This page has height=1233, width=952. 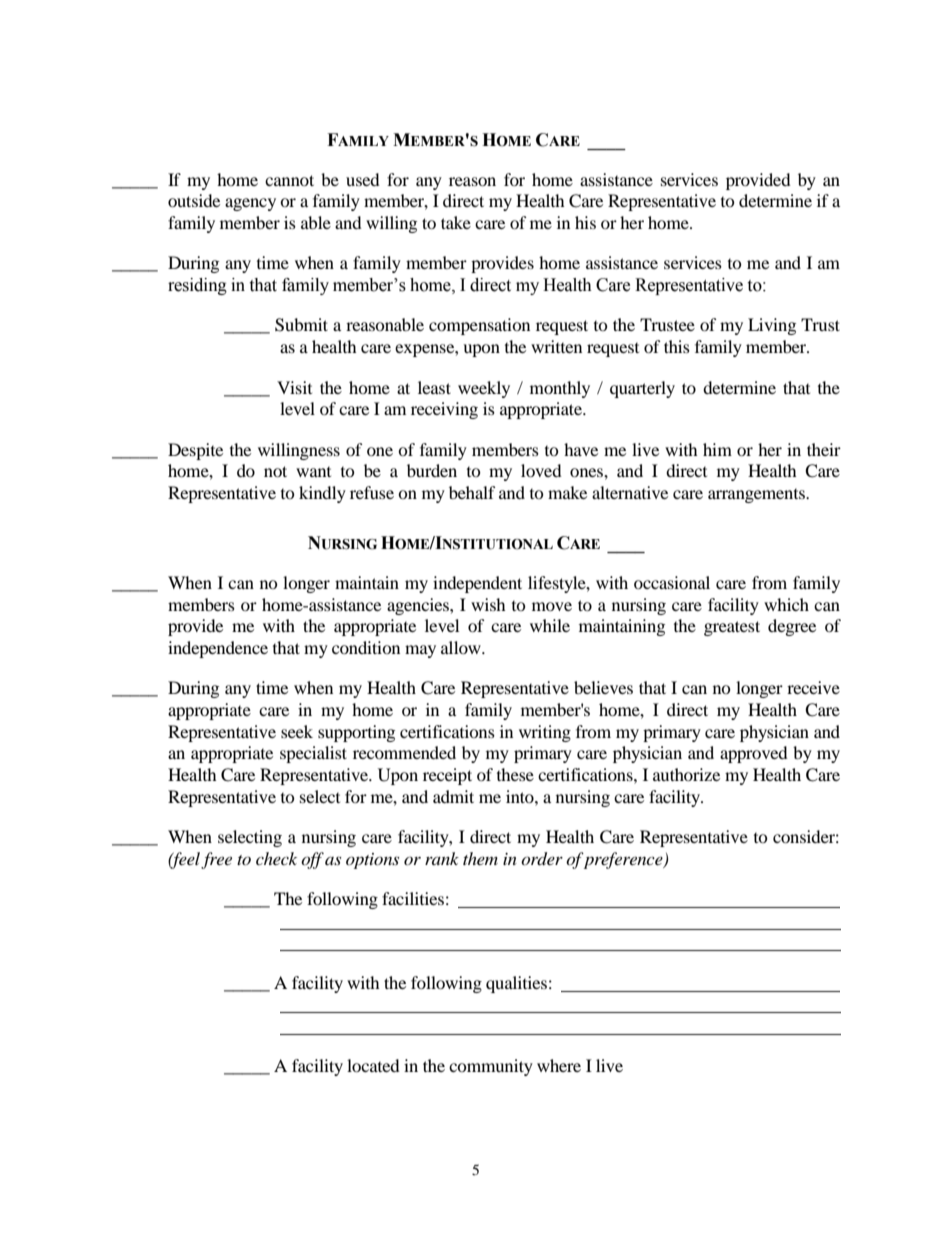 I want to click on wish, so click(x=488, y=604).
